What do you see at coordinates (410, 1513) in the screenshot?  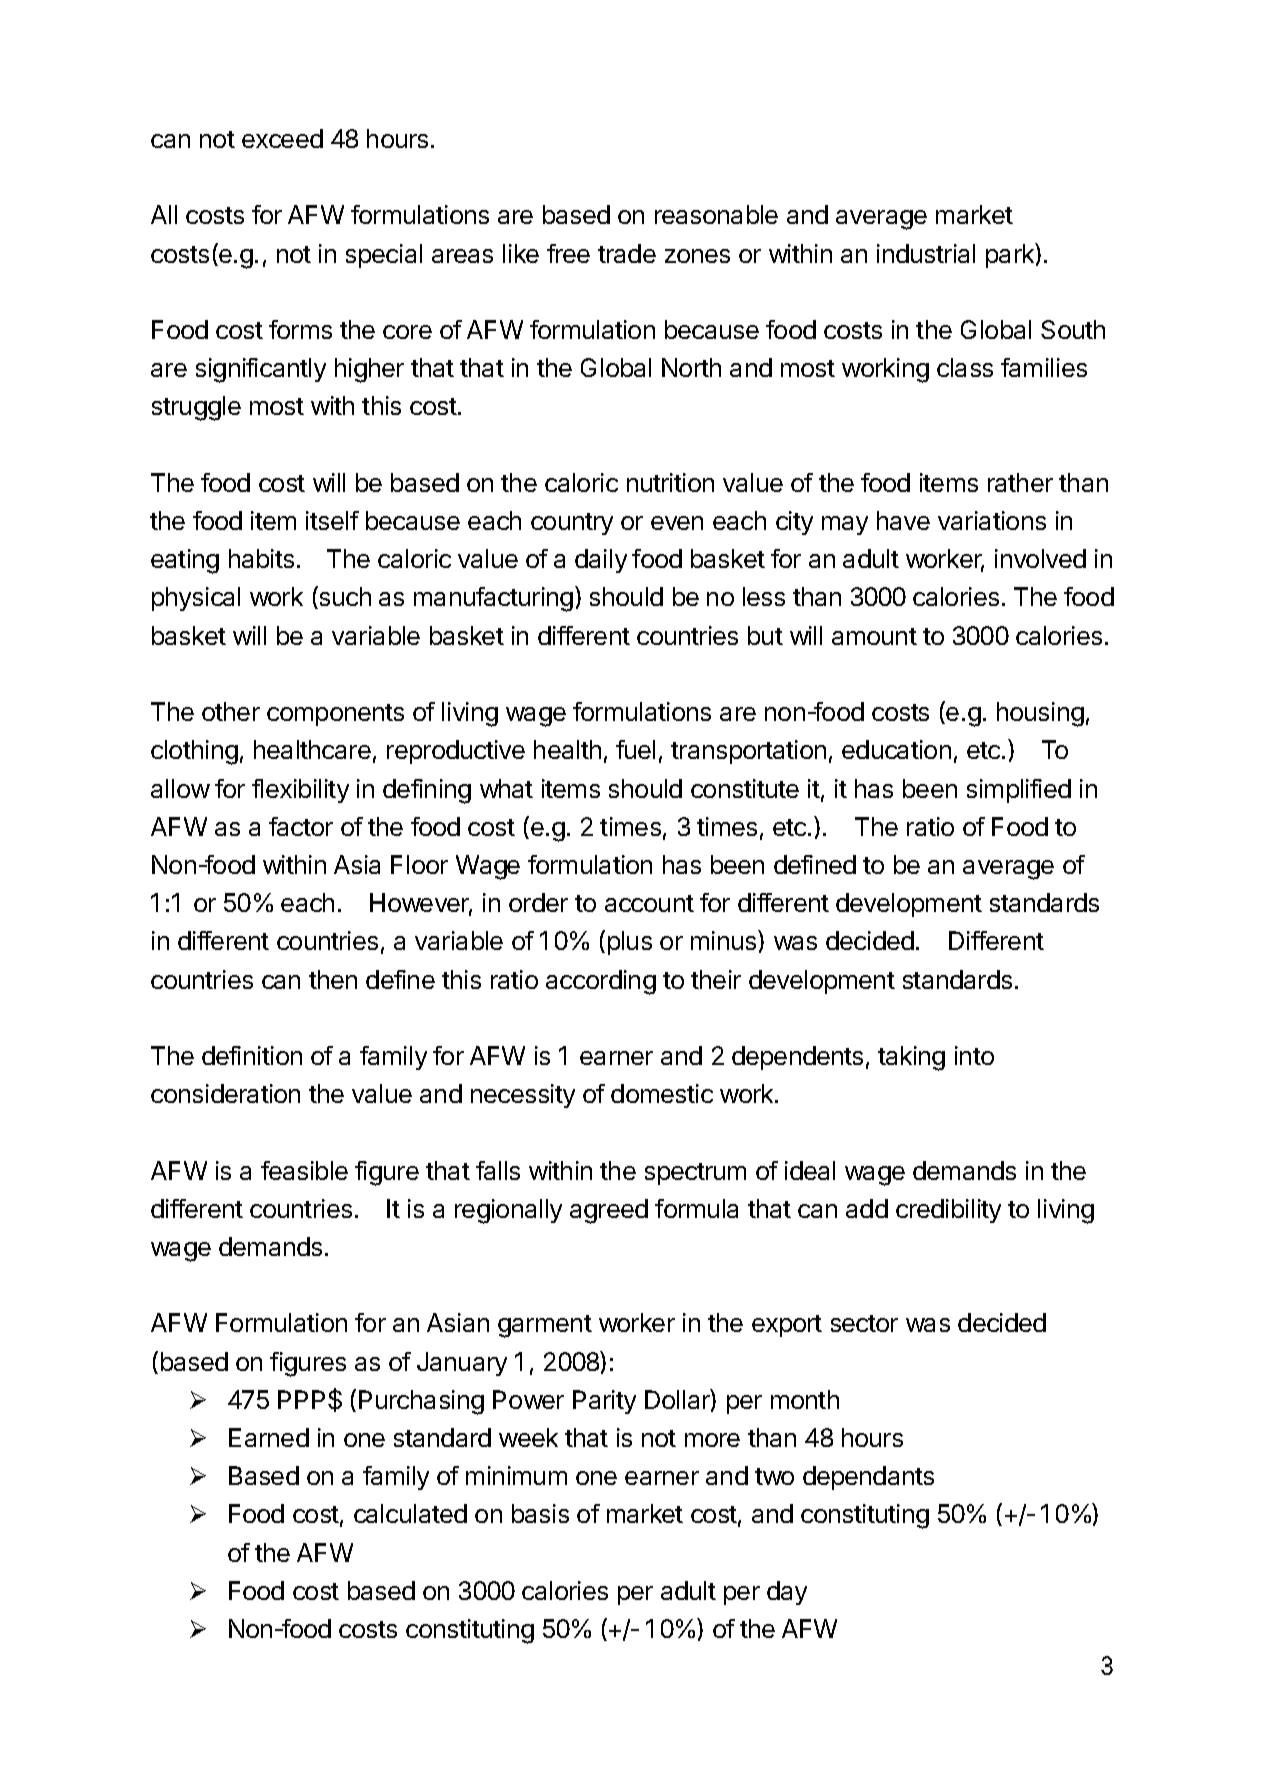 I see `calculated` at bounding box center [410, 1513].
